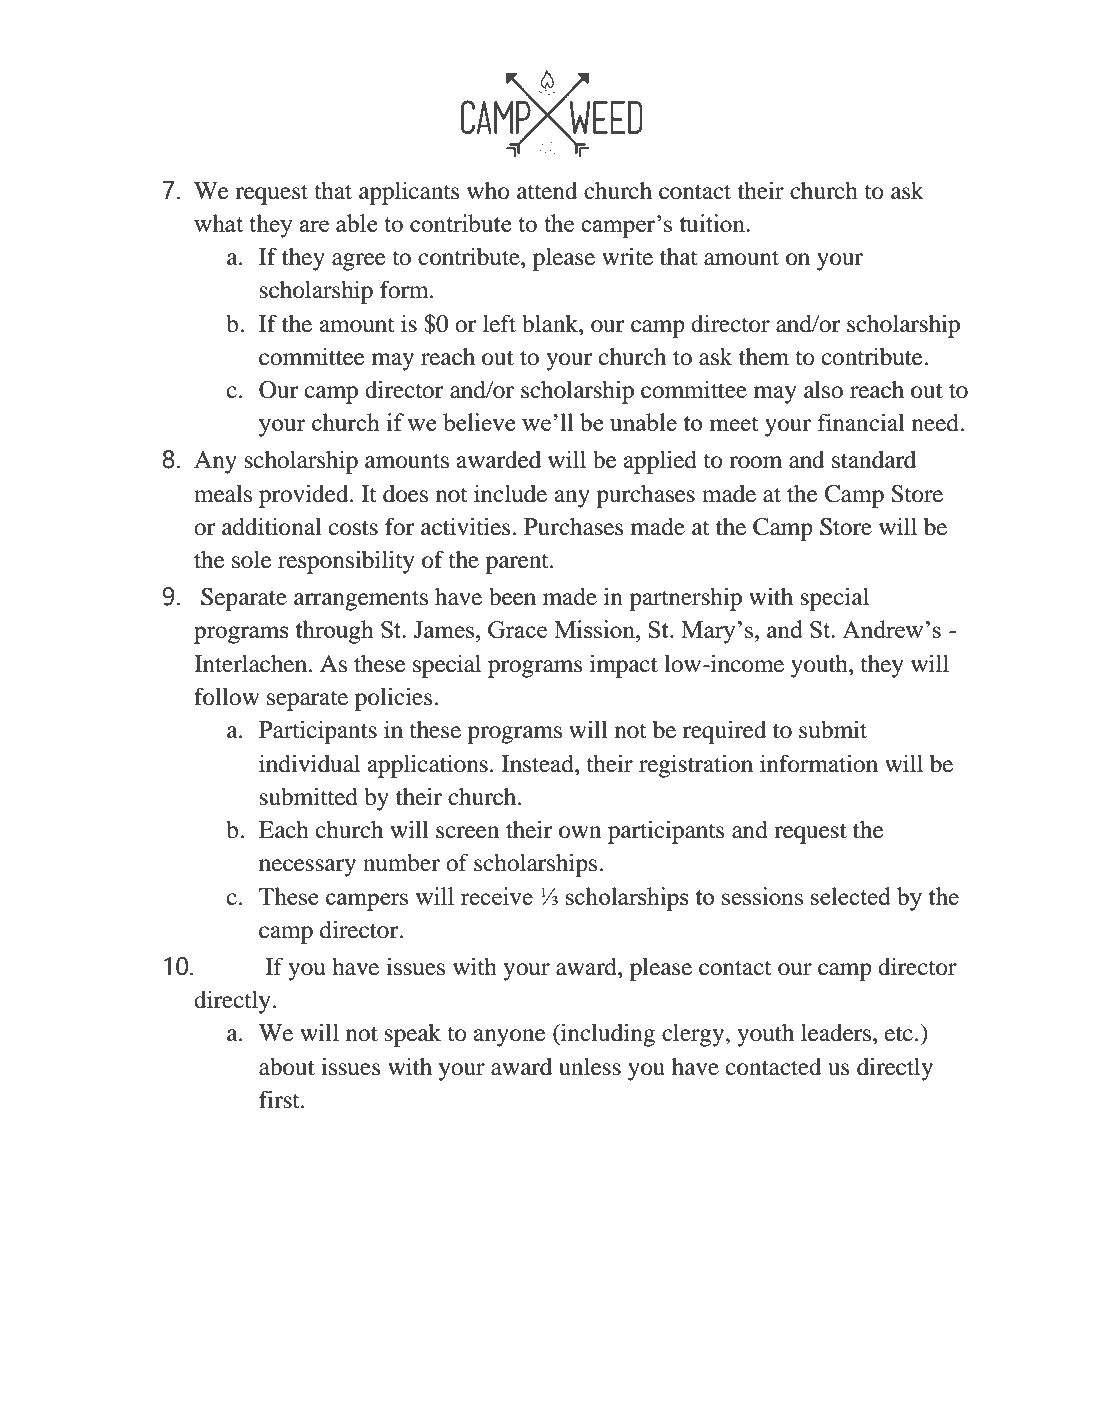 This screenshot has width=1100, height=1423. I want to click on tuition, so click(713, 223).
